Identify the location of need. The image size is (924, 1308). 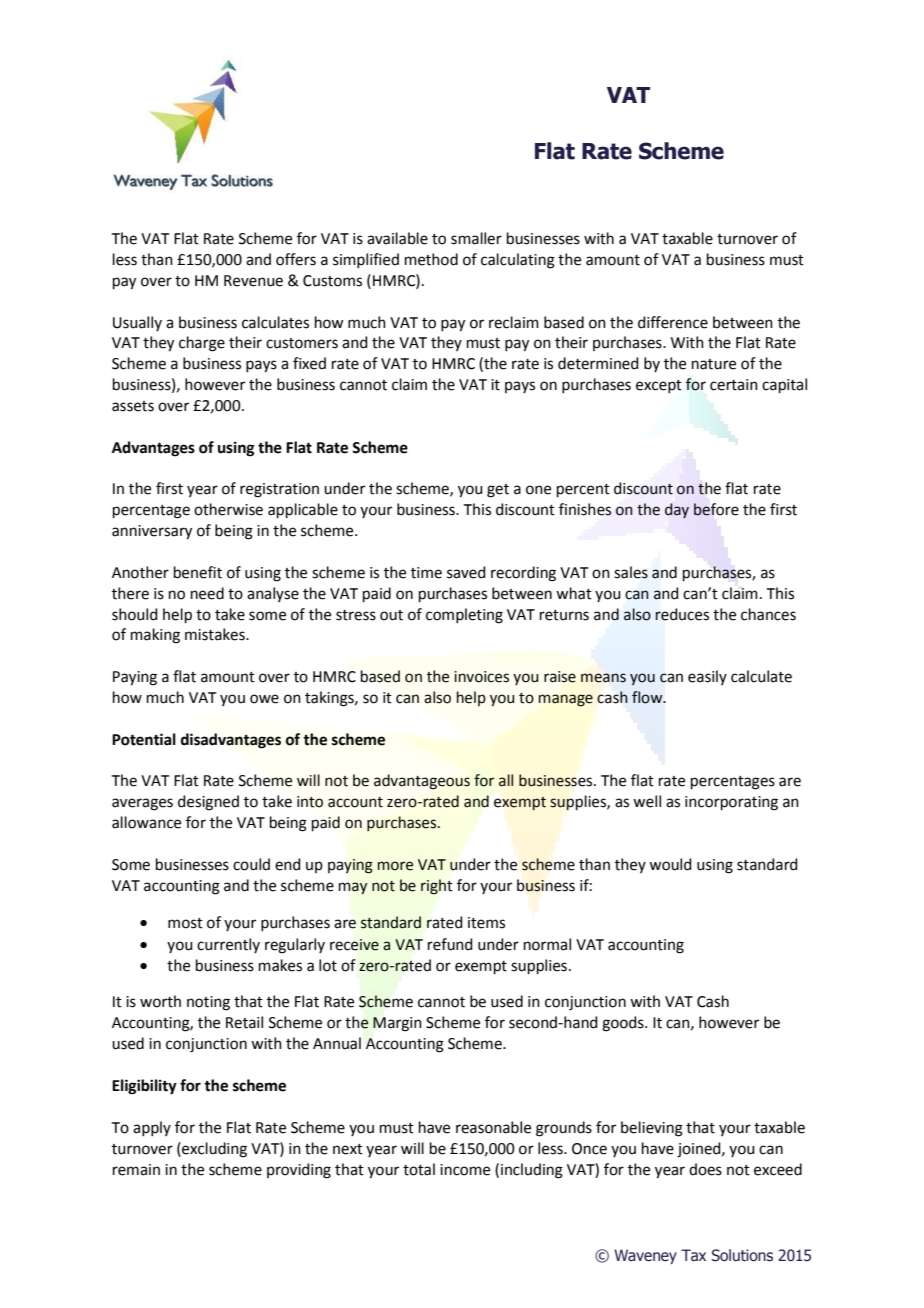
(207, 593).
